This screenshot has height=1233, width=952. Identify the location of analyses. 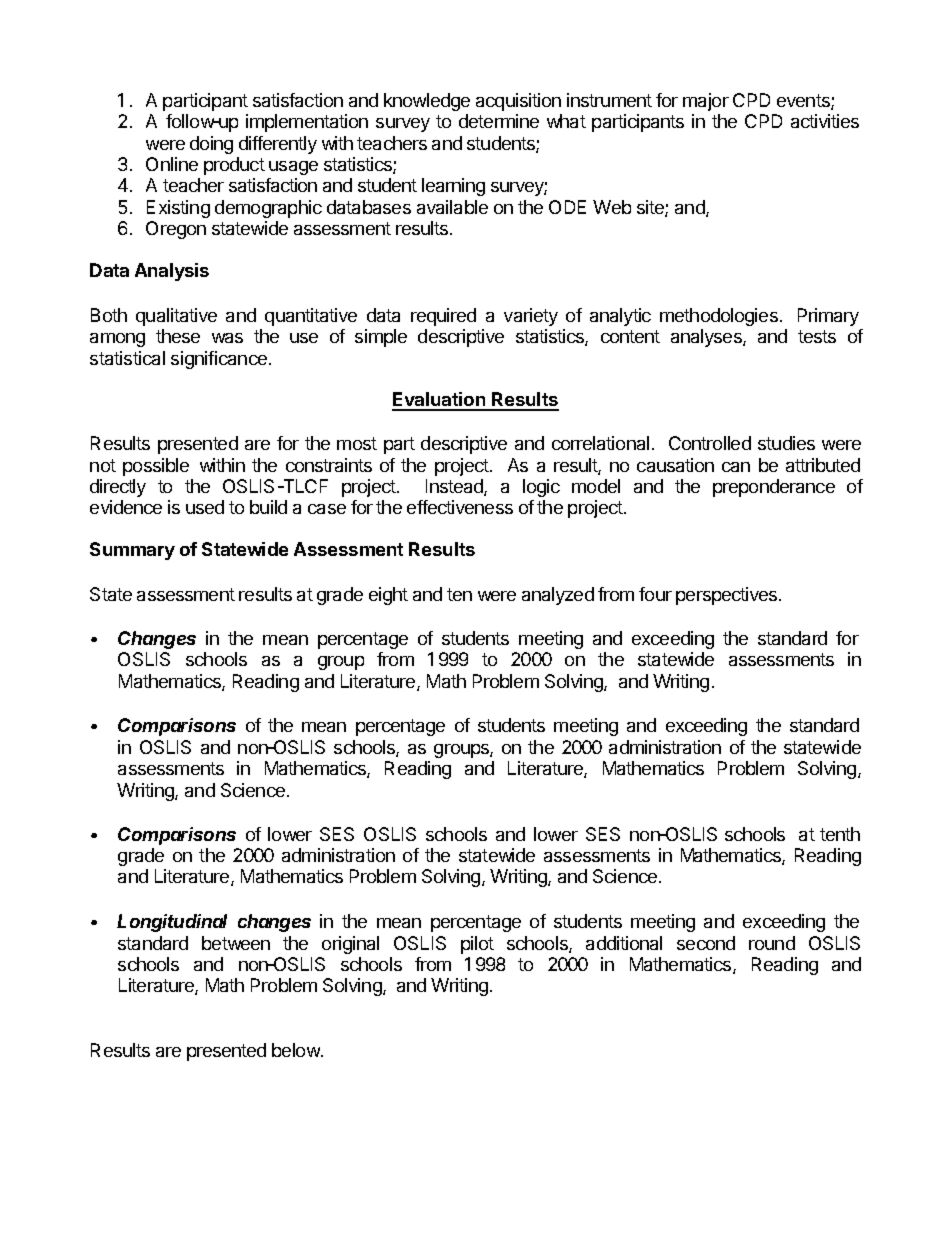
(707, 338).
